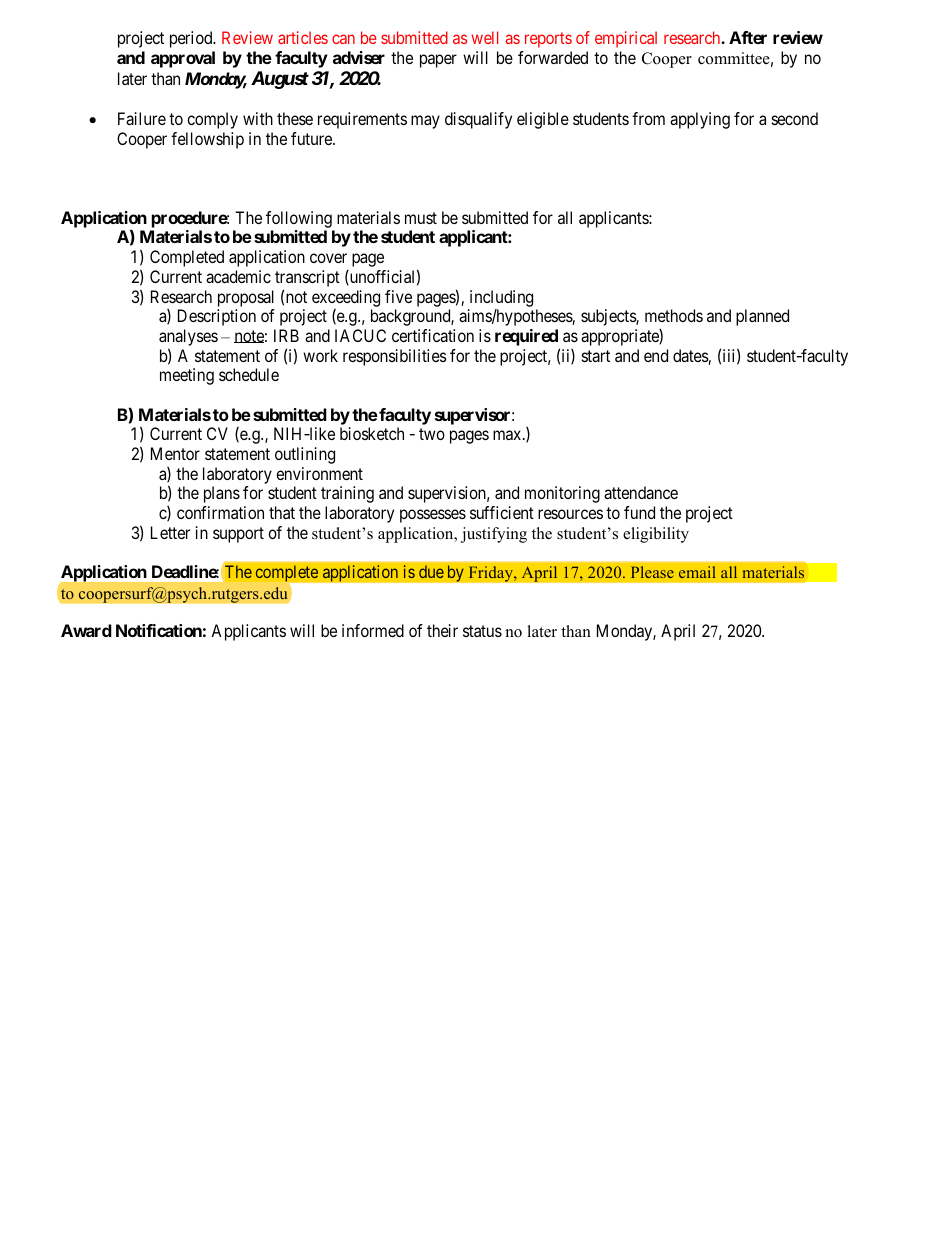 This document has width=952, height=1233. I want to click on academic, so click(238, 276).
